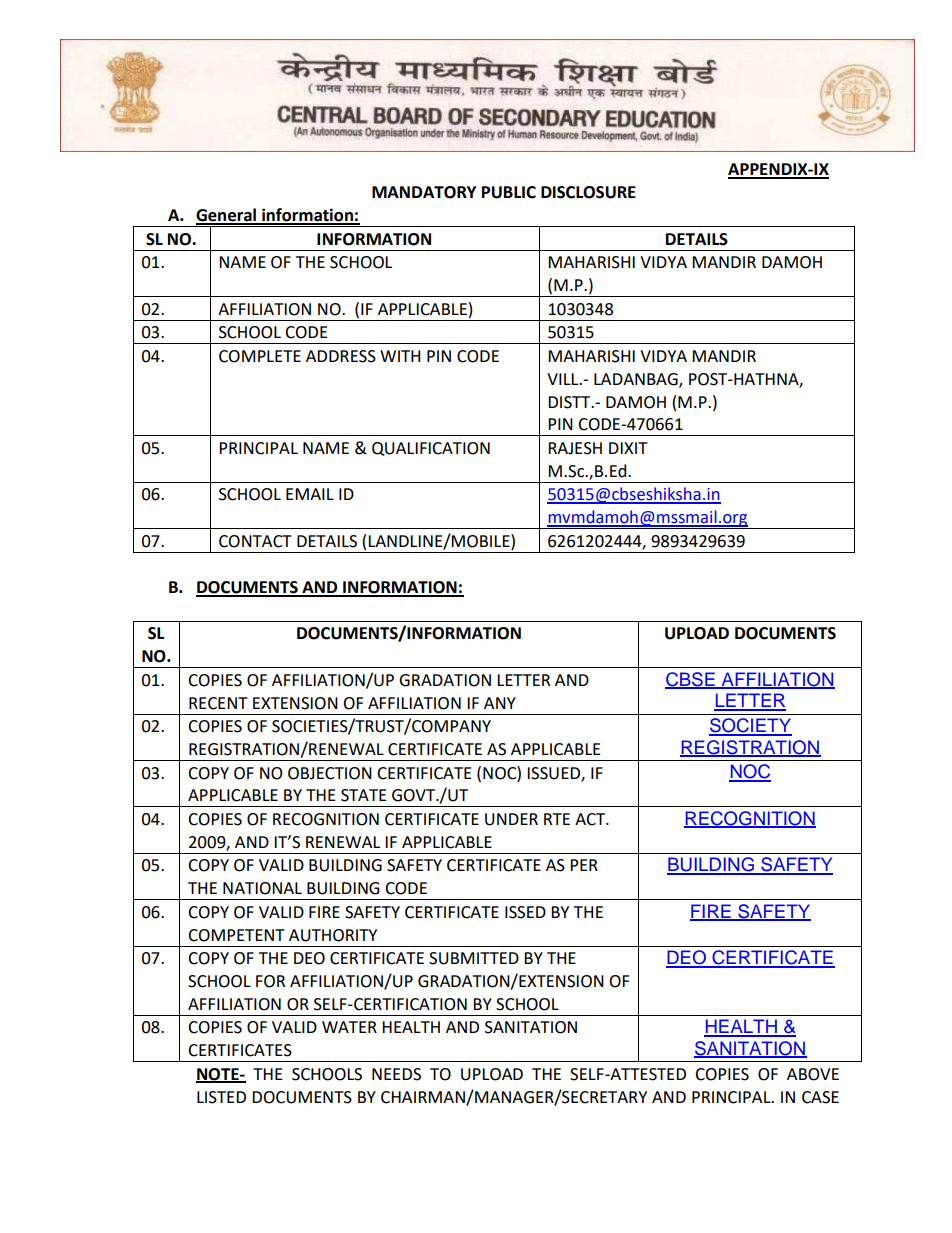 The image size is (952, 1233). What do you see at coordinates (509, 192) in the image?
I see `PUBLIC` at bounding box center [509, 192].
